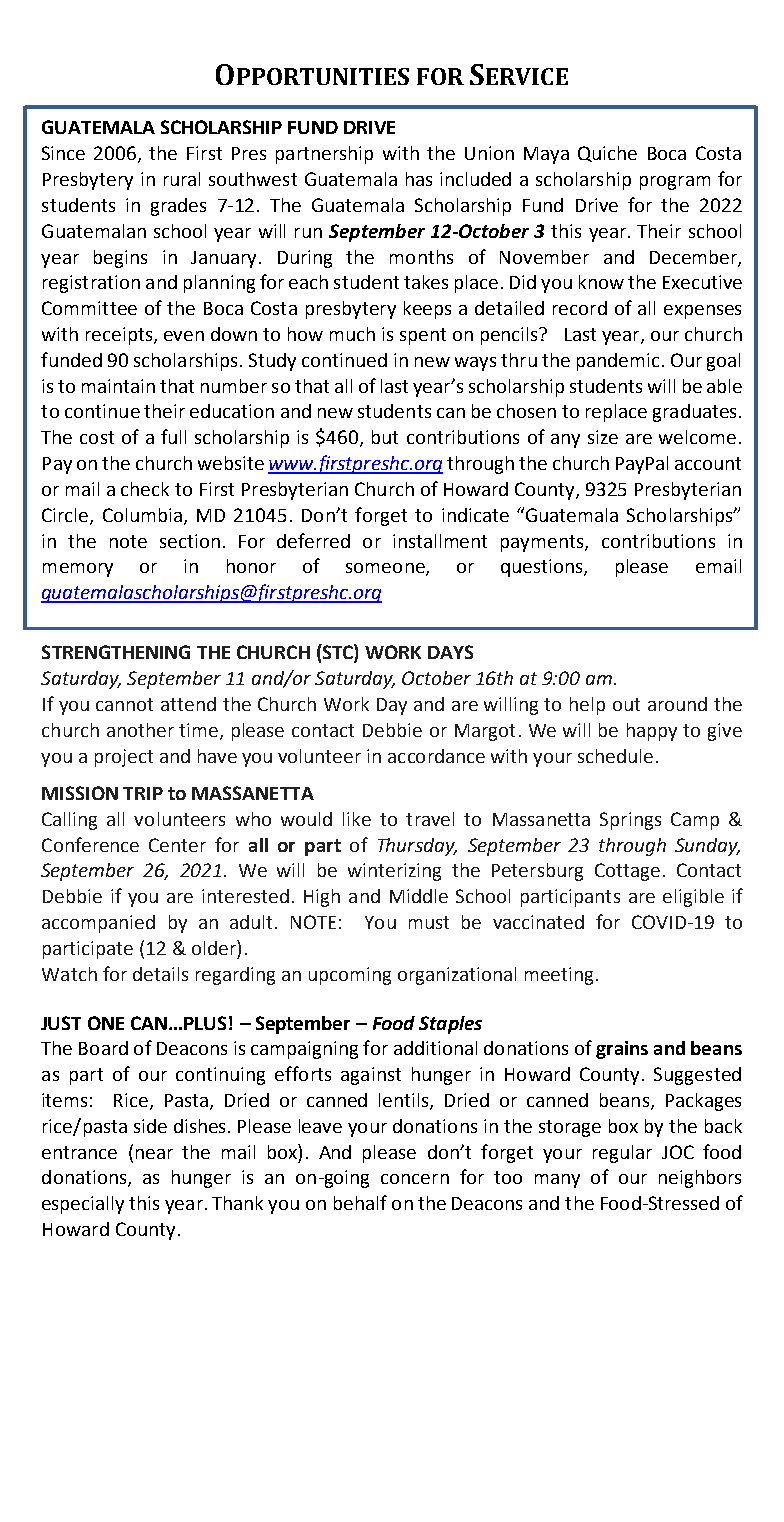 This document has height=1522, width=784. Describe the element at coordinates (419, 179) in the document. I see `has` at that location.
